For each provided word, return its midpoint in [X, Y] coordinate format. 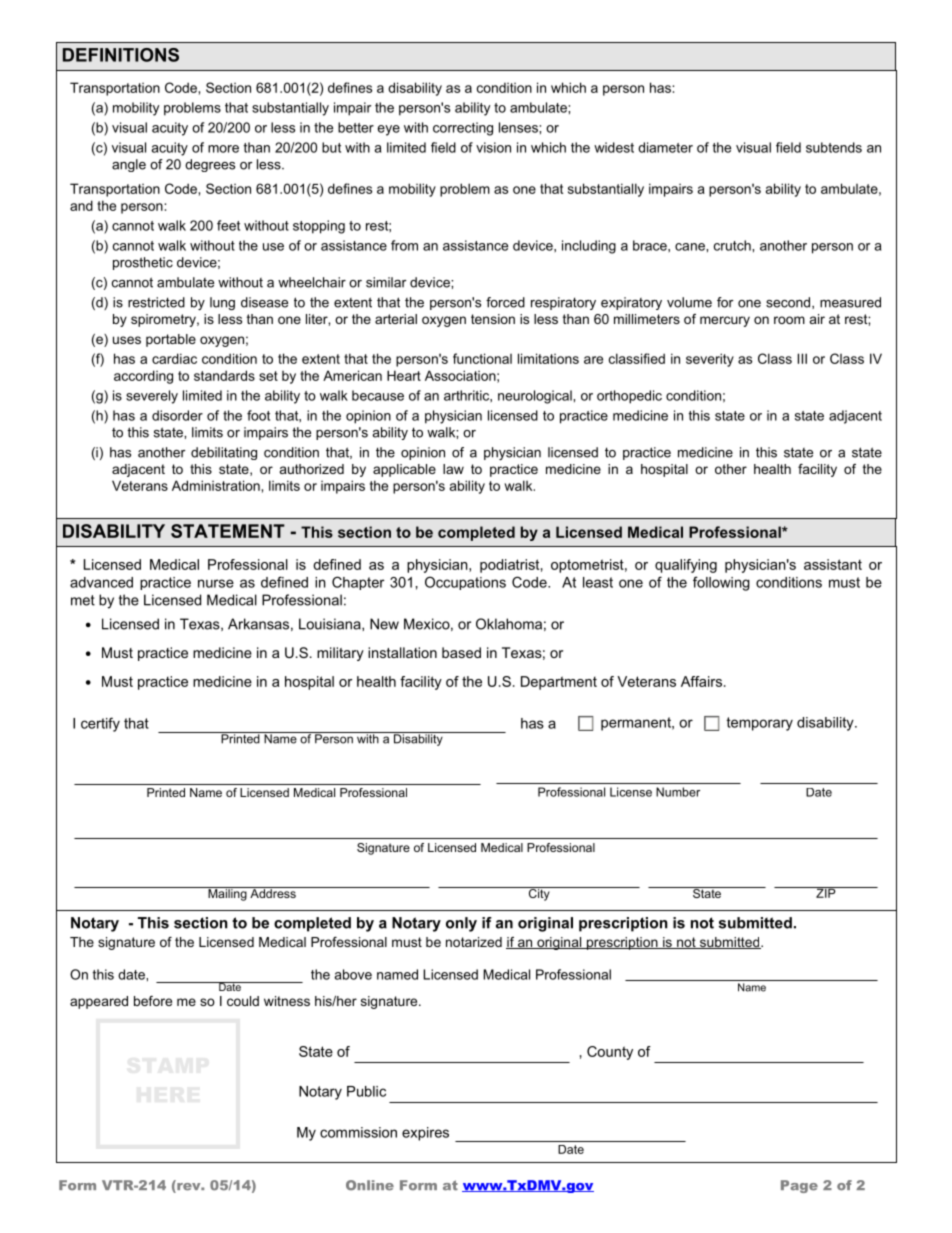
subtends [834, 147]
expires [425, 1134]
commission [358, 1132]
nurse [216, 583]
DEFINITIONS [121, 55]
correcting [463, 129]
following [721, 583]
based [461, 652]
